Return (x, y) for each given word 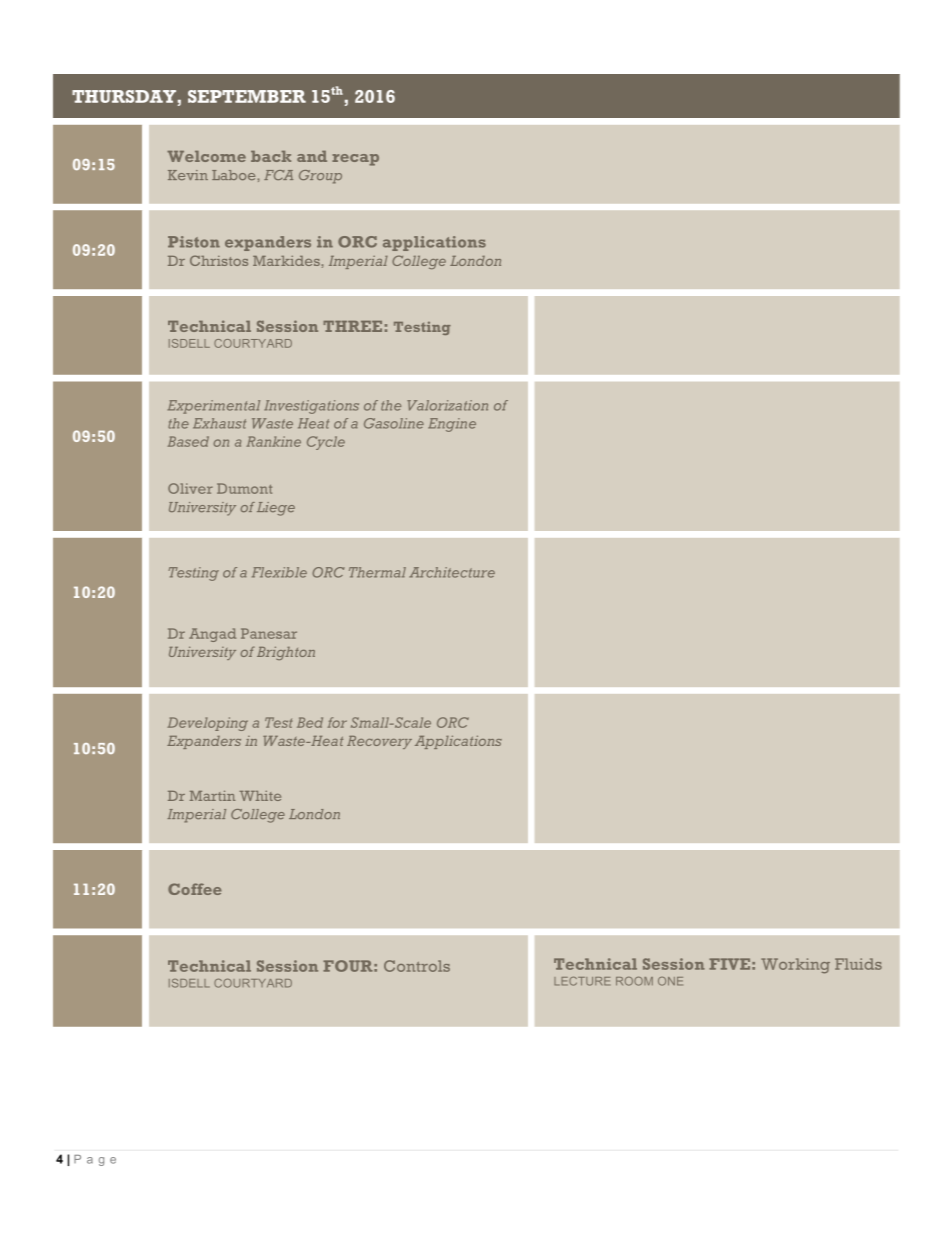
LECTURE (582, 981)
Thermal (377, 572)
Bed (310, 722)
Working (795, 966)
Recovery (379, 742)
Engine (452, 425)
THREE (352, 326)
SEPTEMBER (247, 96)
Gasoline (394, 423)
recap (355, 160)
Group (320, 177)
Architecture (452, 572)
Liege (276, 509)
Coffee (195, 889)
